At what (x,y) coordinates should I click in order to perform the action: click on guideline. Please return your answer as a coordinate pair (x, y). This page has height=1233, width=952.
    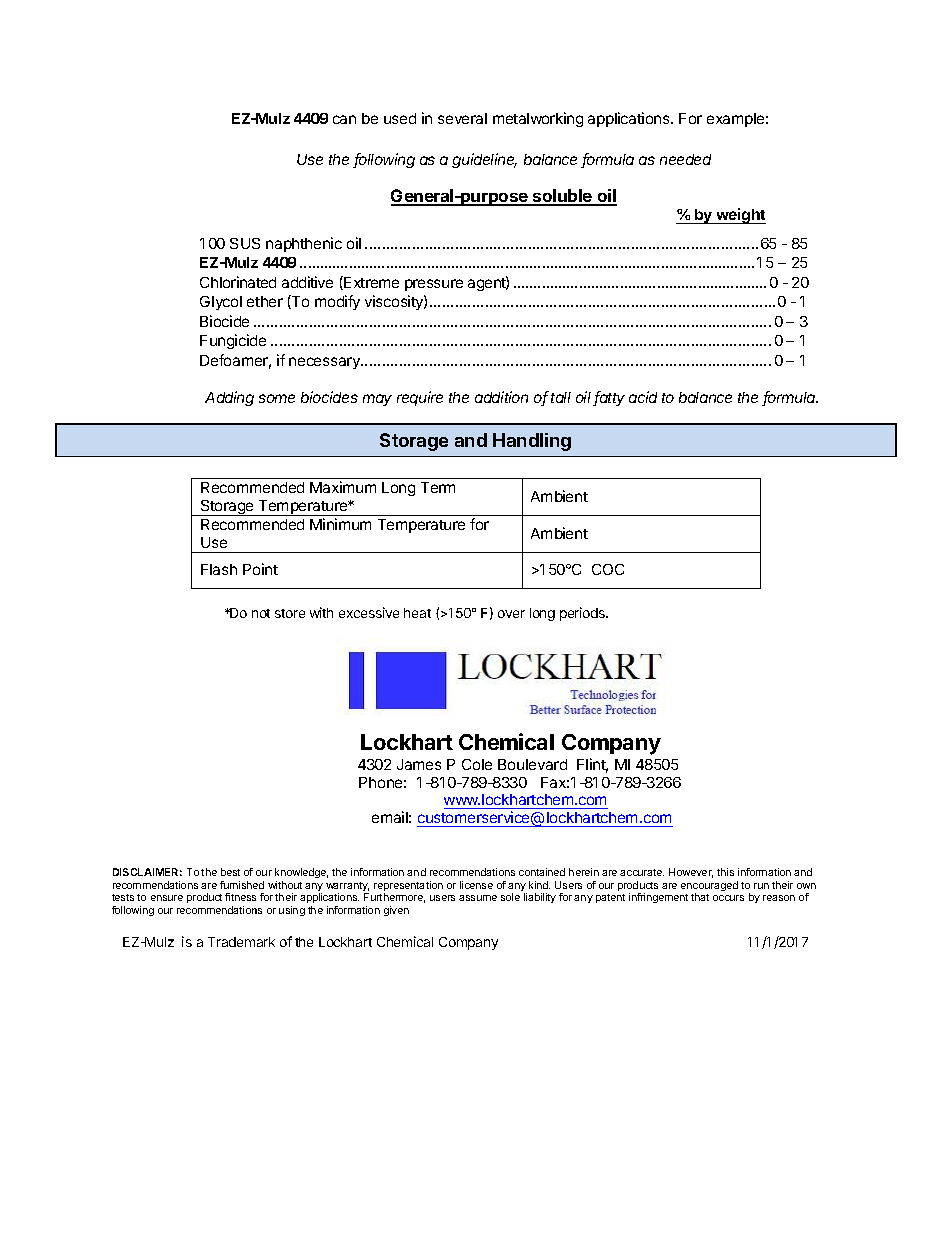
    Looking at the image, I should click on (484, 160).
